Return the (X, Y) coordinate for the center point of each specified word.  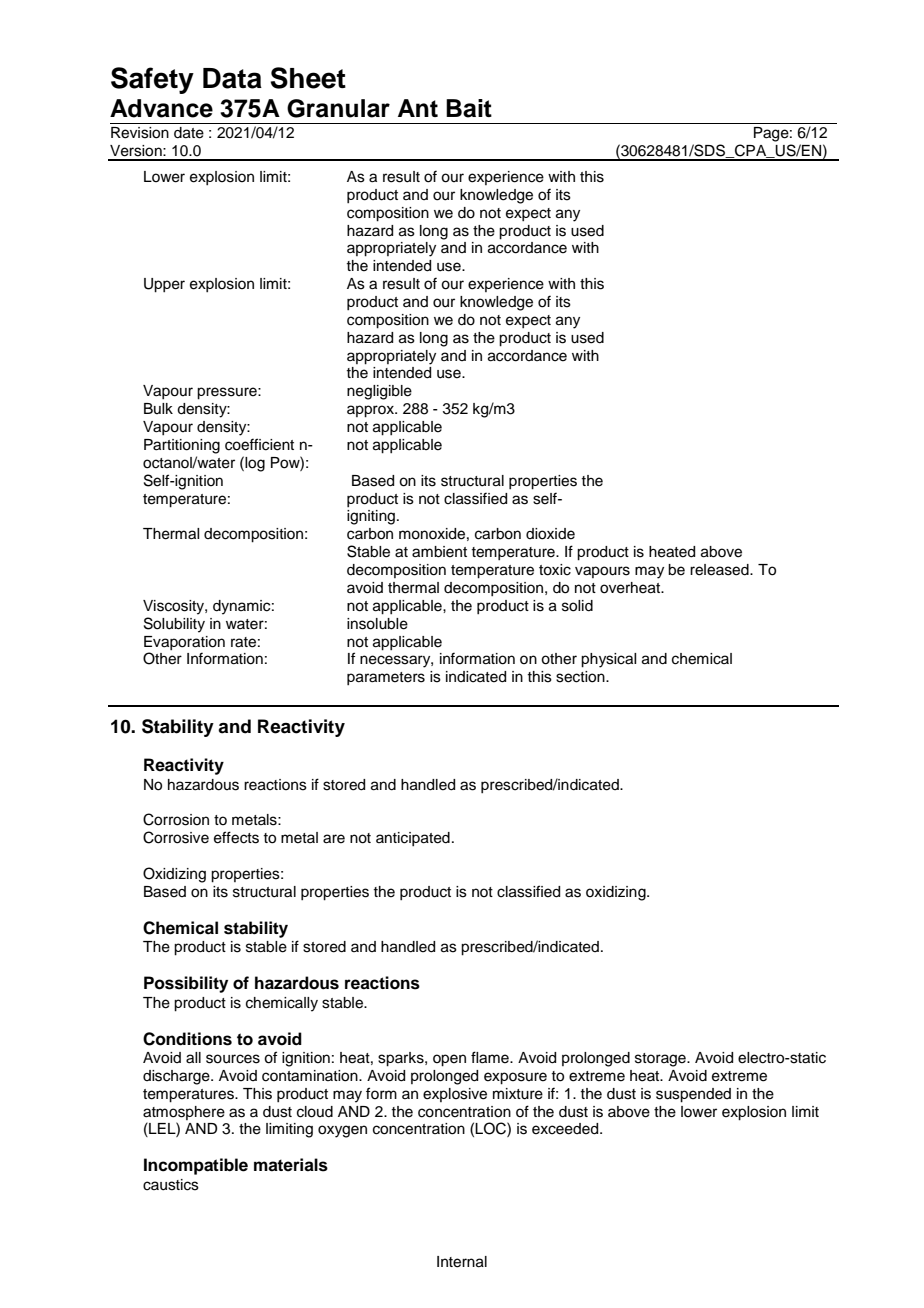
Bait (469, 108)
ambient (439, 552)
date (189, 133)
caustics (171, 1185)
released (720, 570)
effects (236, 837)
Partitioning (182, 446)
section (581, 677)
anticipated (413, 839)
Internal (462, 1262)
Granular (338, 108)
